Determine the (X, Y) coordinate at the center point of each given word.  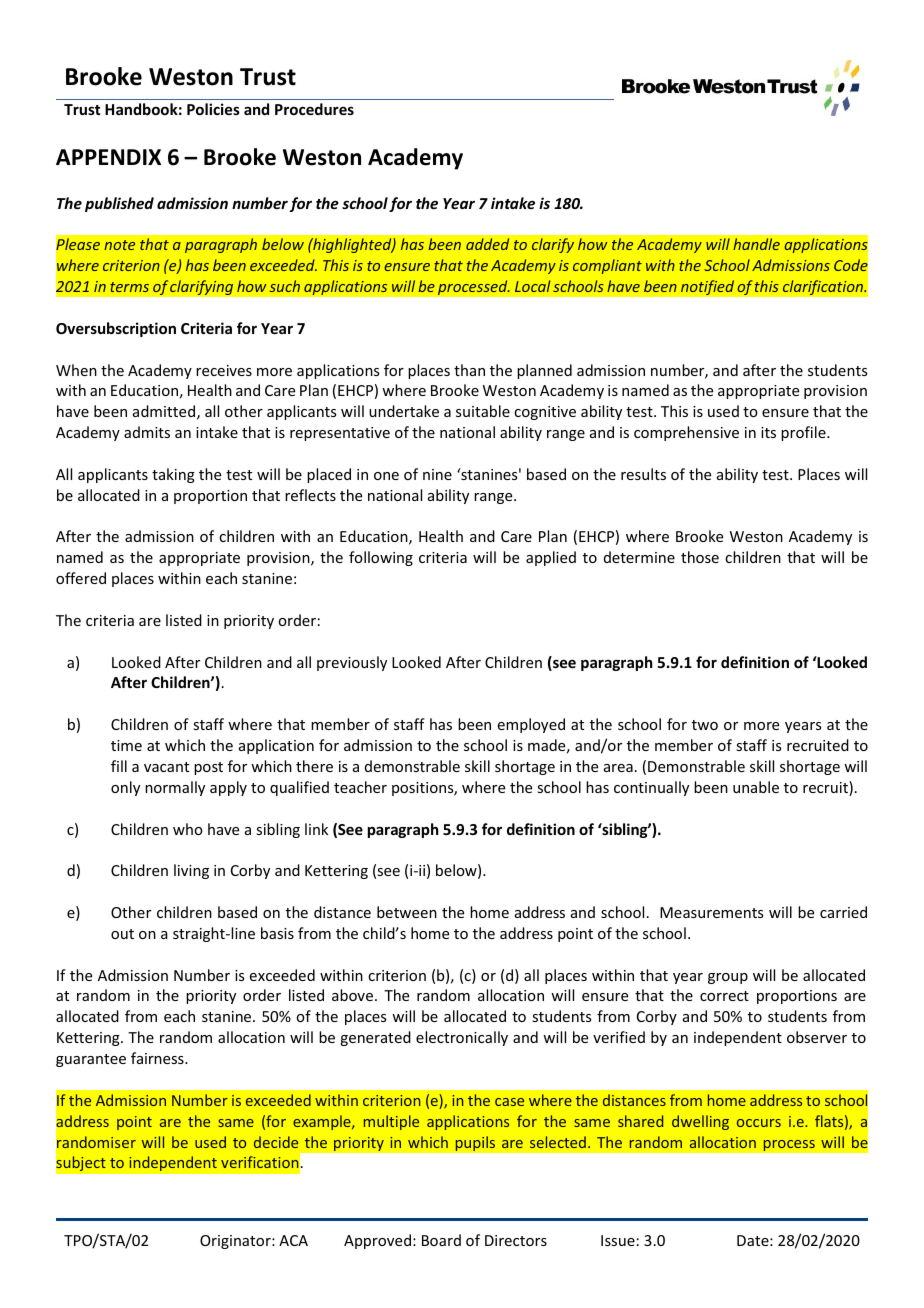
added (487, 244)
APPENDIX (108, 157)
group (728, 978)
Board (441, 1240)
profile (804, 433)
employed (531, 725)
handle (756, 244)
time (126, 745)
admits (147, 432)
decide (276, 1142)
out (122, 934)
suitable (483, 411)
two (705, 725)
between (407, 912)
